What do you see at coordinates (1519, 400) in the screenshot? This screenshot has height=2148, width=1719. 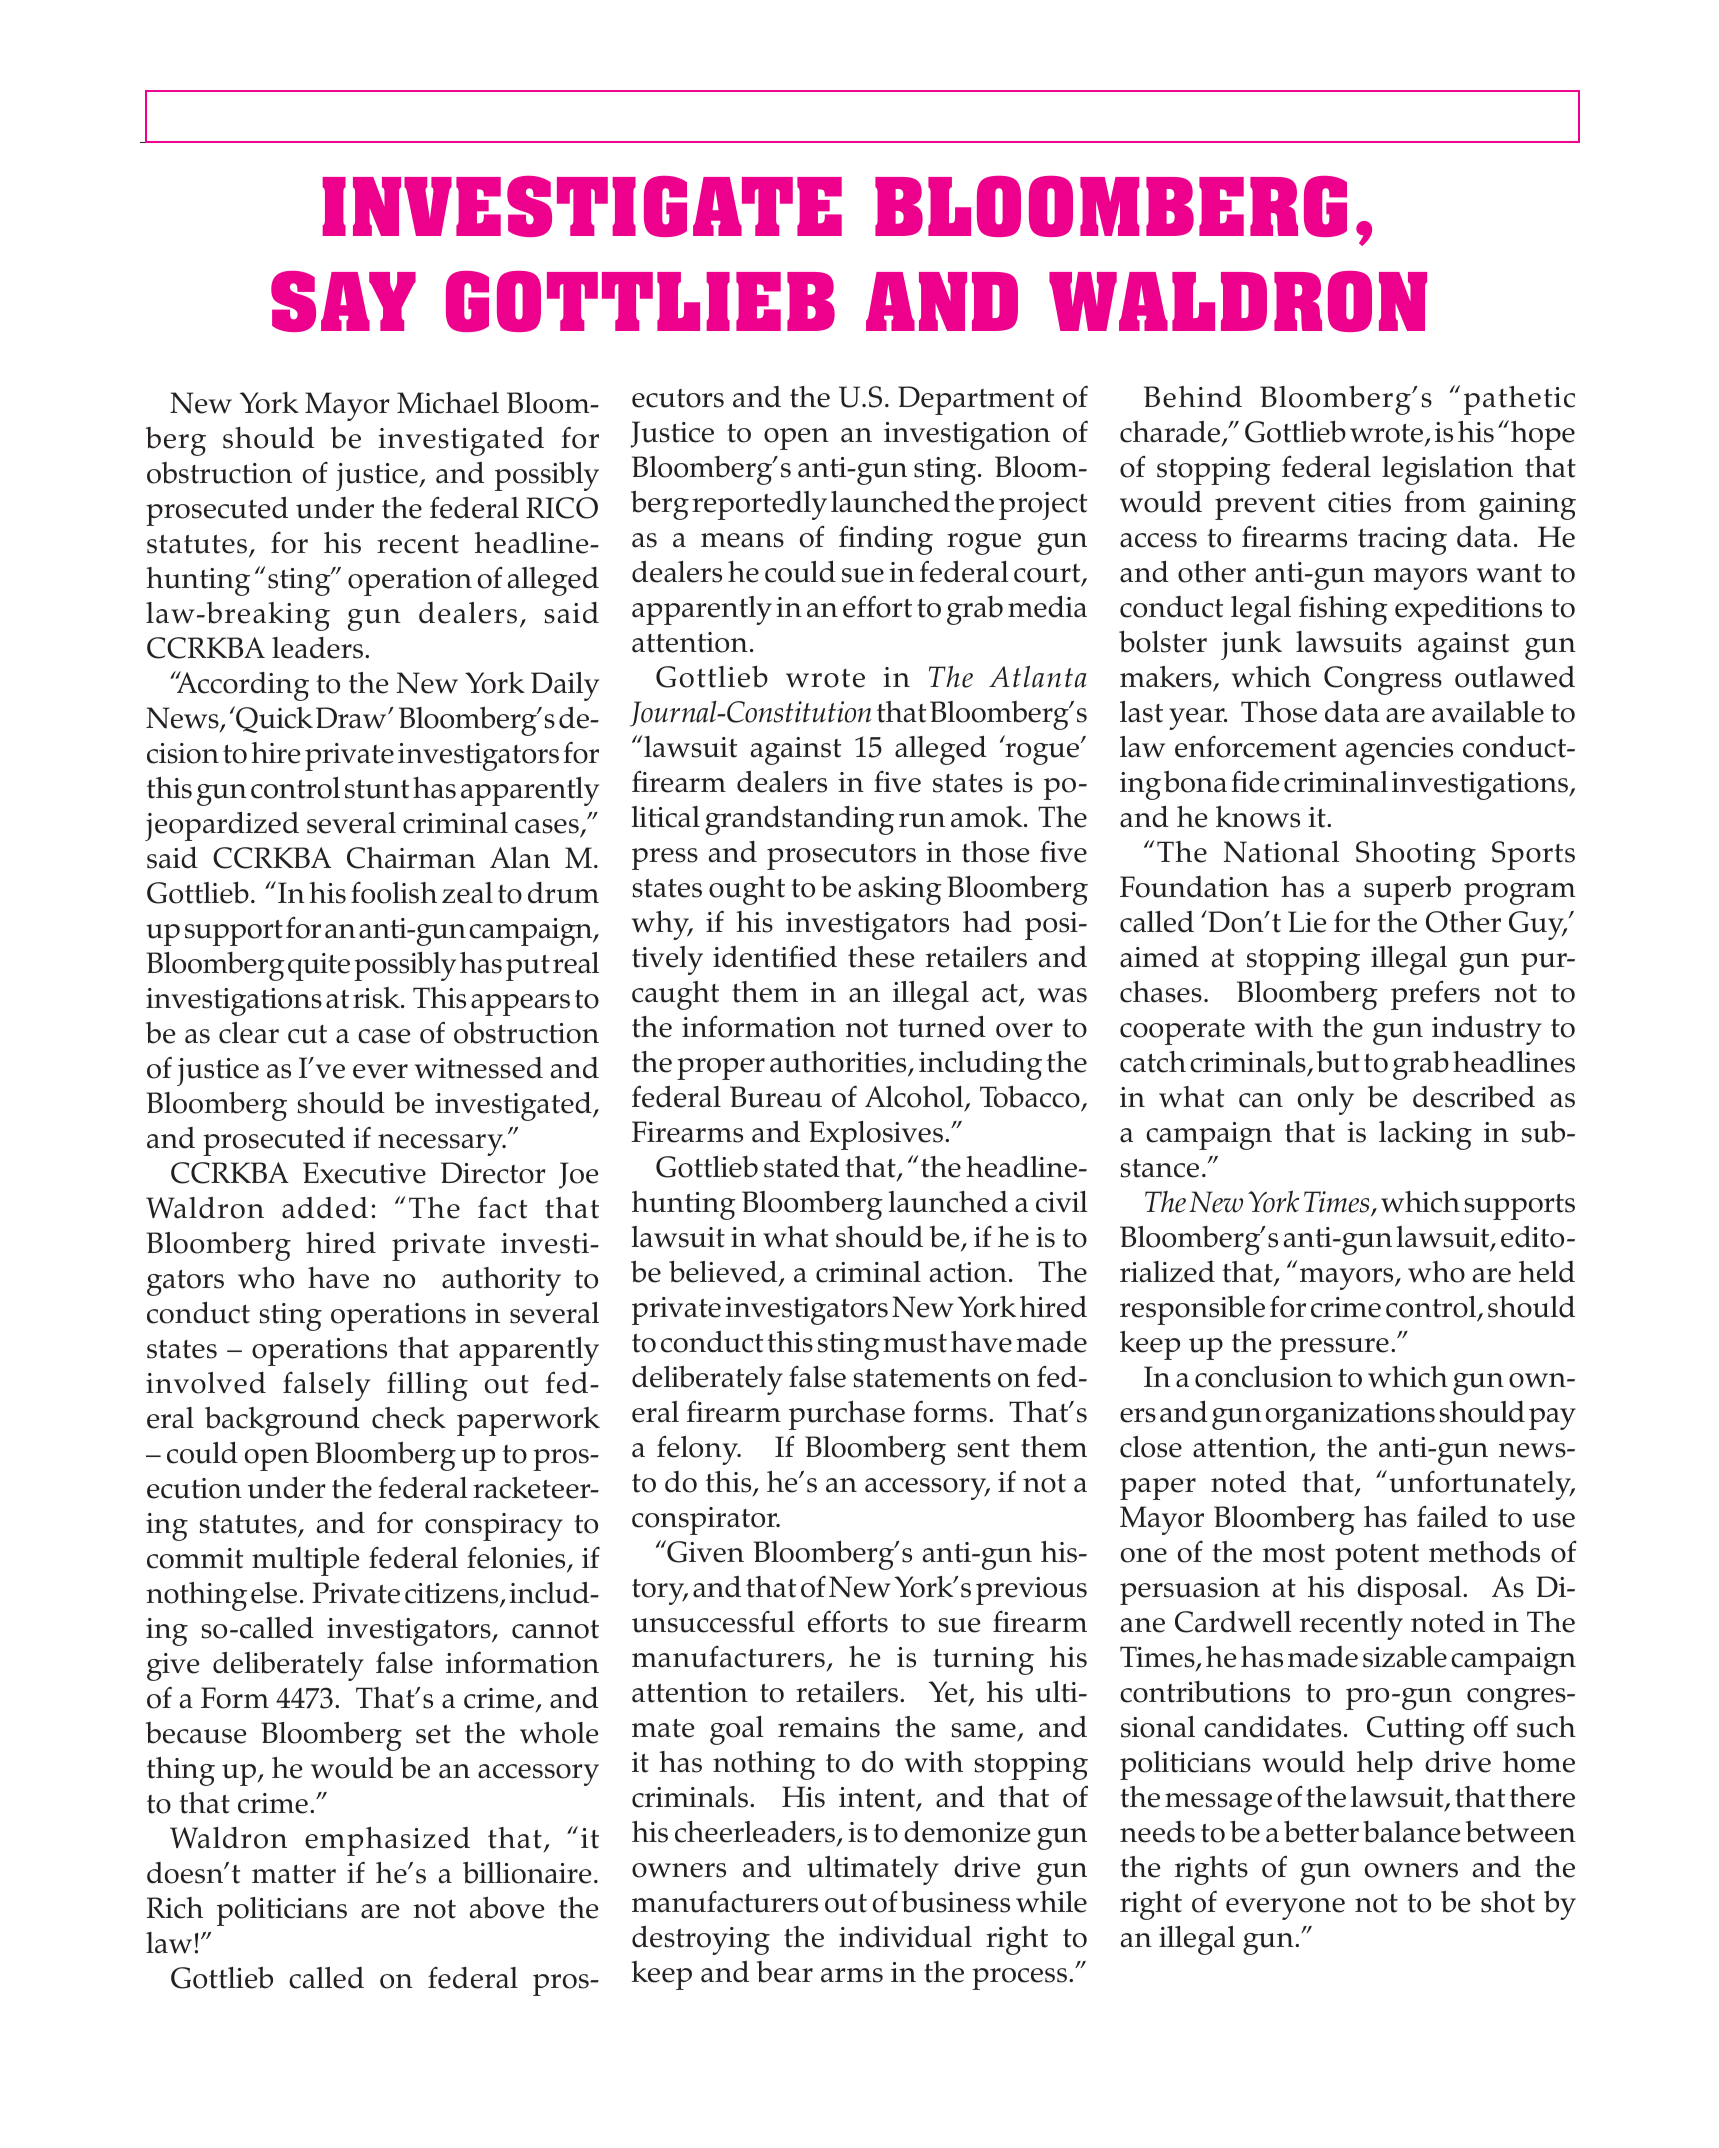 I see `pathetic` at bounding box center [1519, 400].
